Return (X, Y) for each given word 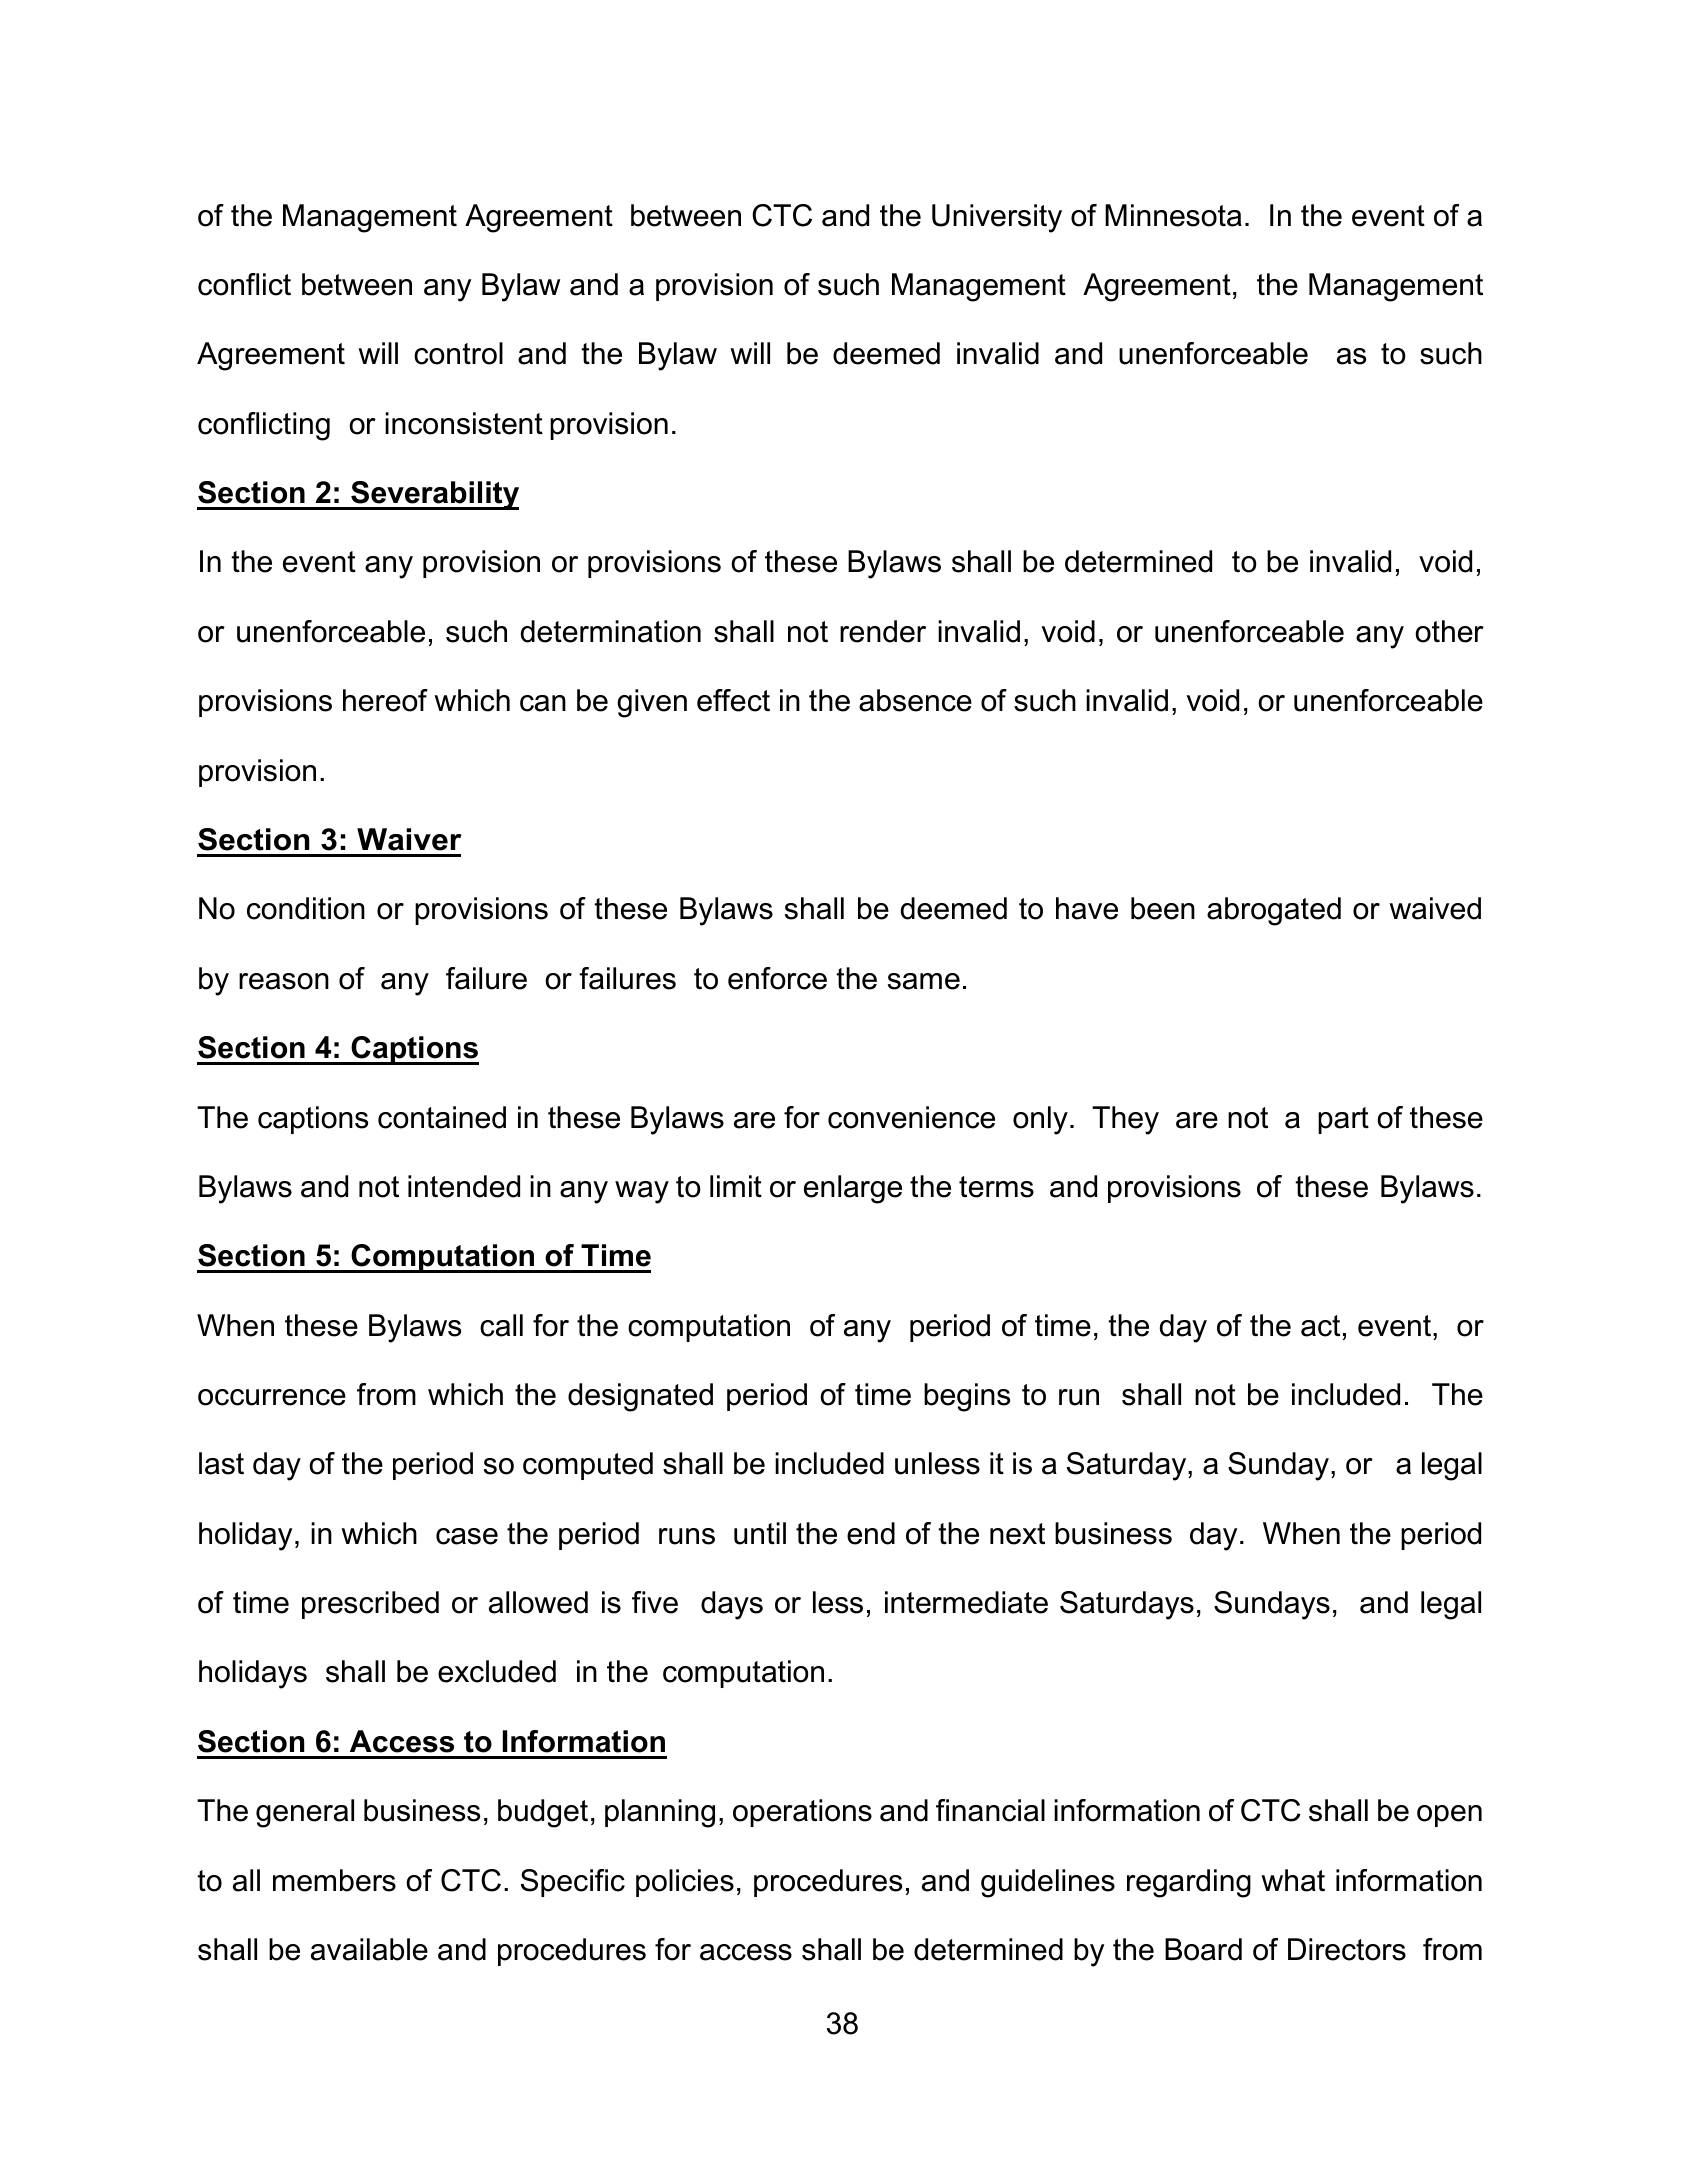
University (997, 218)
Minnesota (1173, 215)
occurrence (272, 1397)
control (458, 353)
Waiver (409, 839)
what (1293, 1880)
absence (915, 700)
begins (967, 1397)
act (1320, 1326)
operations (802, 1813)
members (334, 1880)
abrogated (1274, 911)
